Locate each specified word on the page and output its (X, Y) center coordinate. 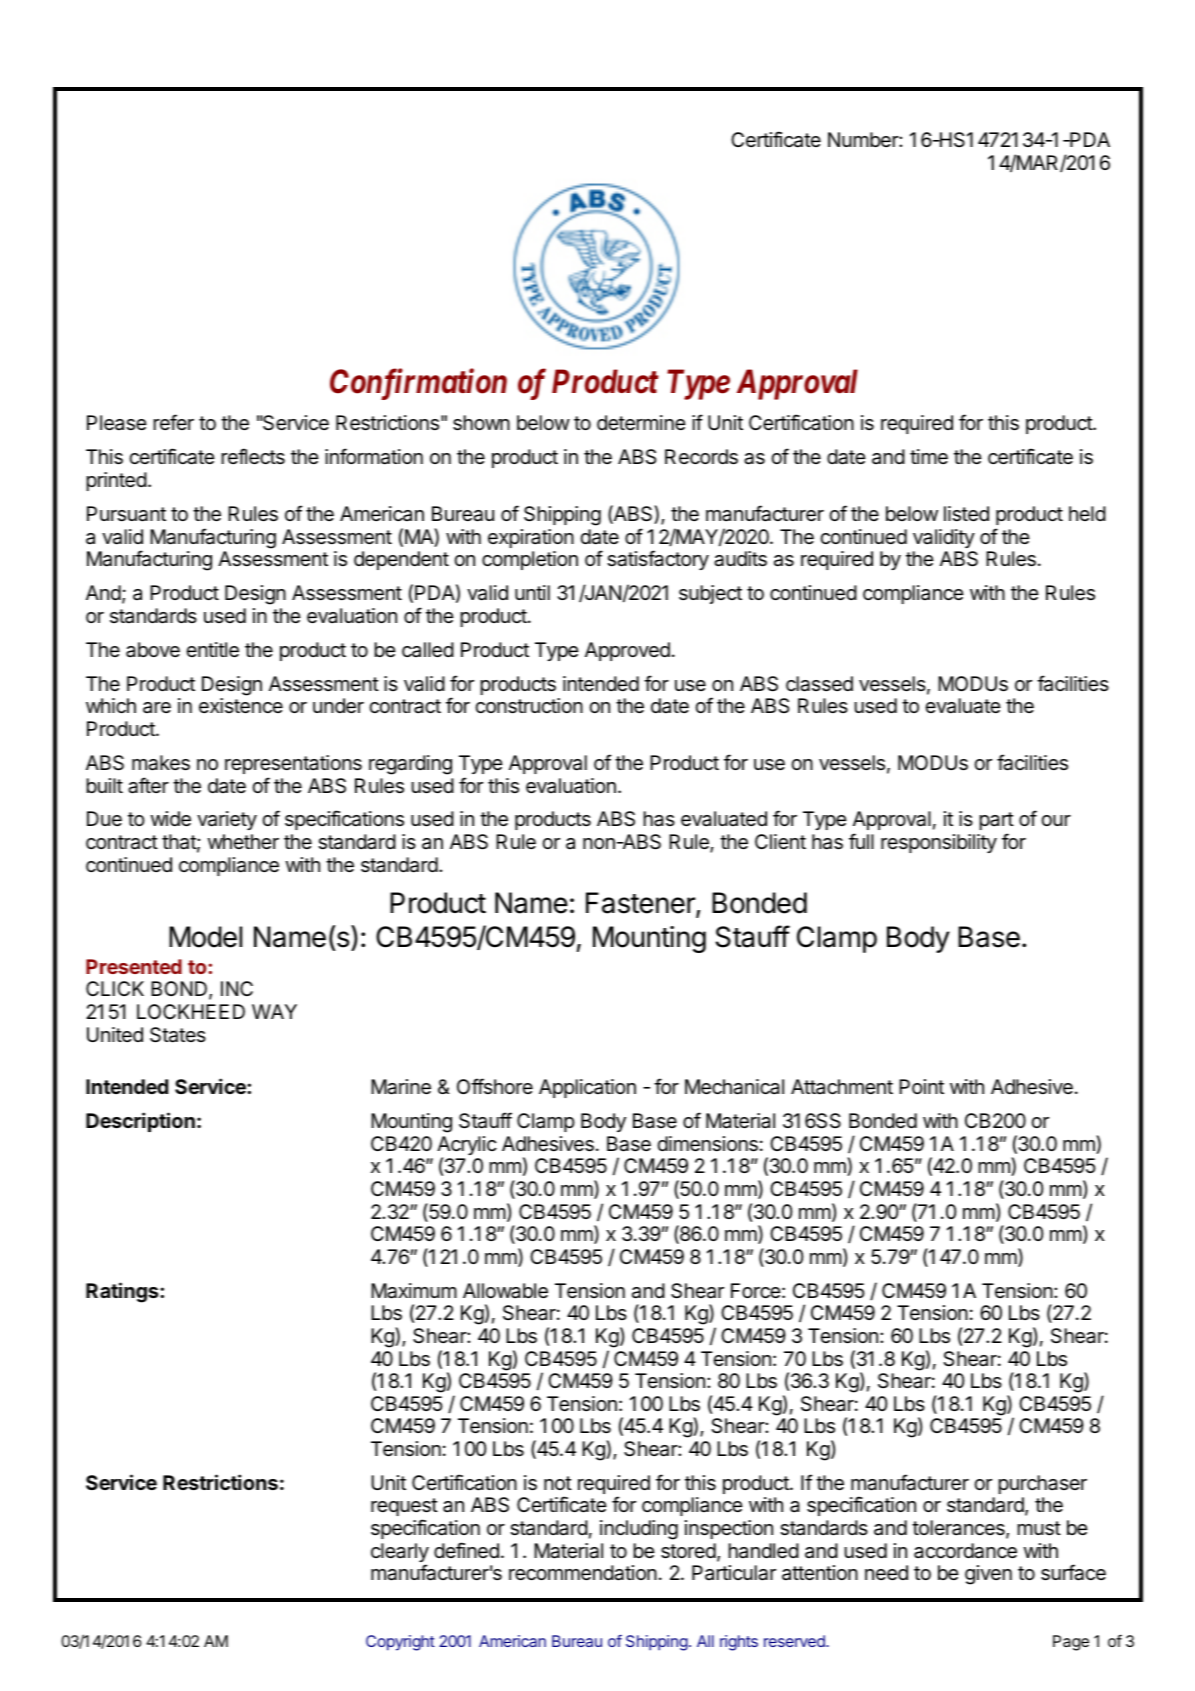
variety (227, 820)
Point (921, 1086)
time (929, 456)
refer (173, 422)
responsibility (939, 843)
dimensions (707, 1144)
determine (641, 423)
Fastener (641, 904)
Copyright (400, 1643)
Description (140, 1122)
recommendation (583, 1573)
